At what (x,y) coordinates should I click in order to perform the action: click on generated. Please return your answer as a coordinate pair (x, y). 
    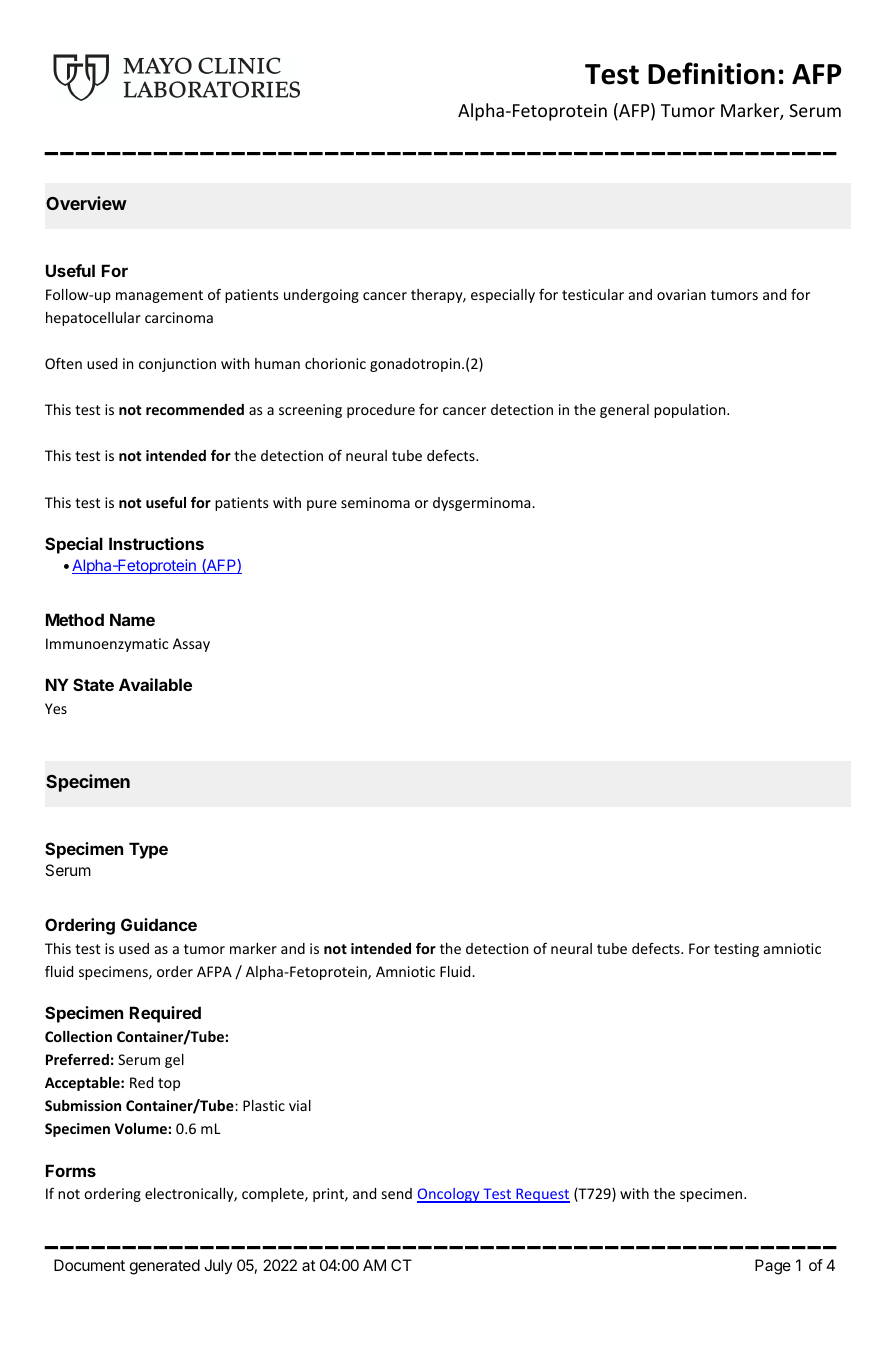
    Looking at the image, I should click on (165, 1267).
